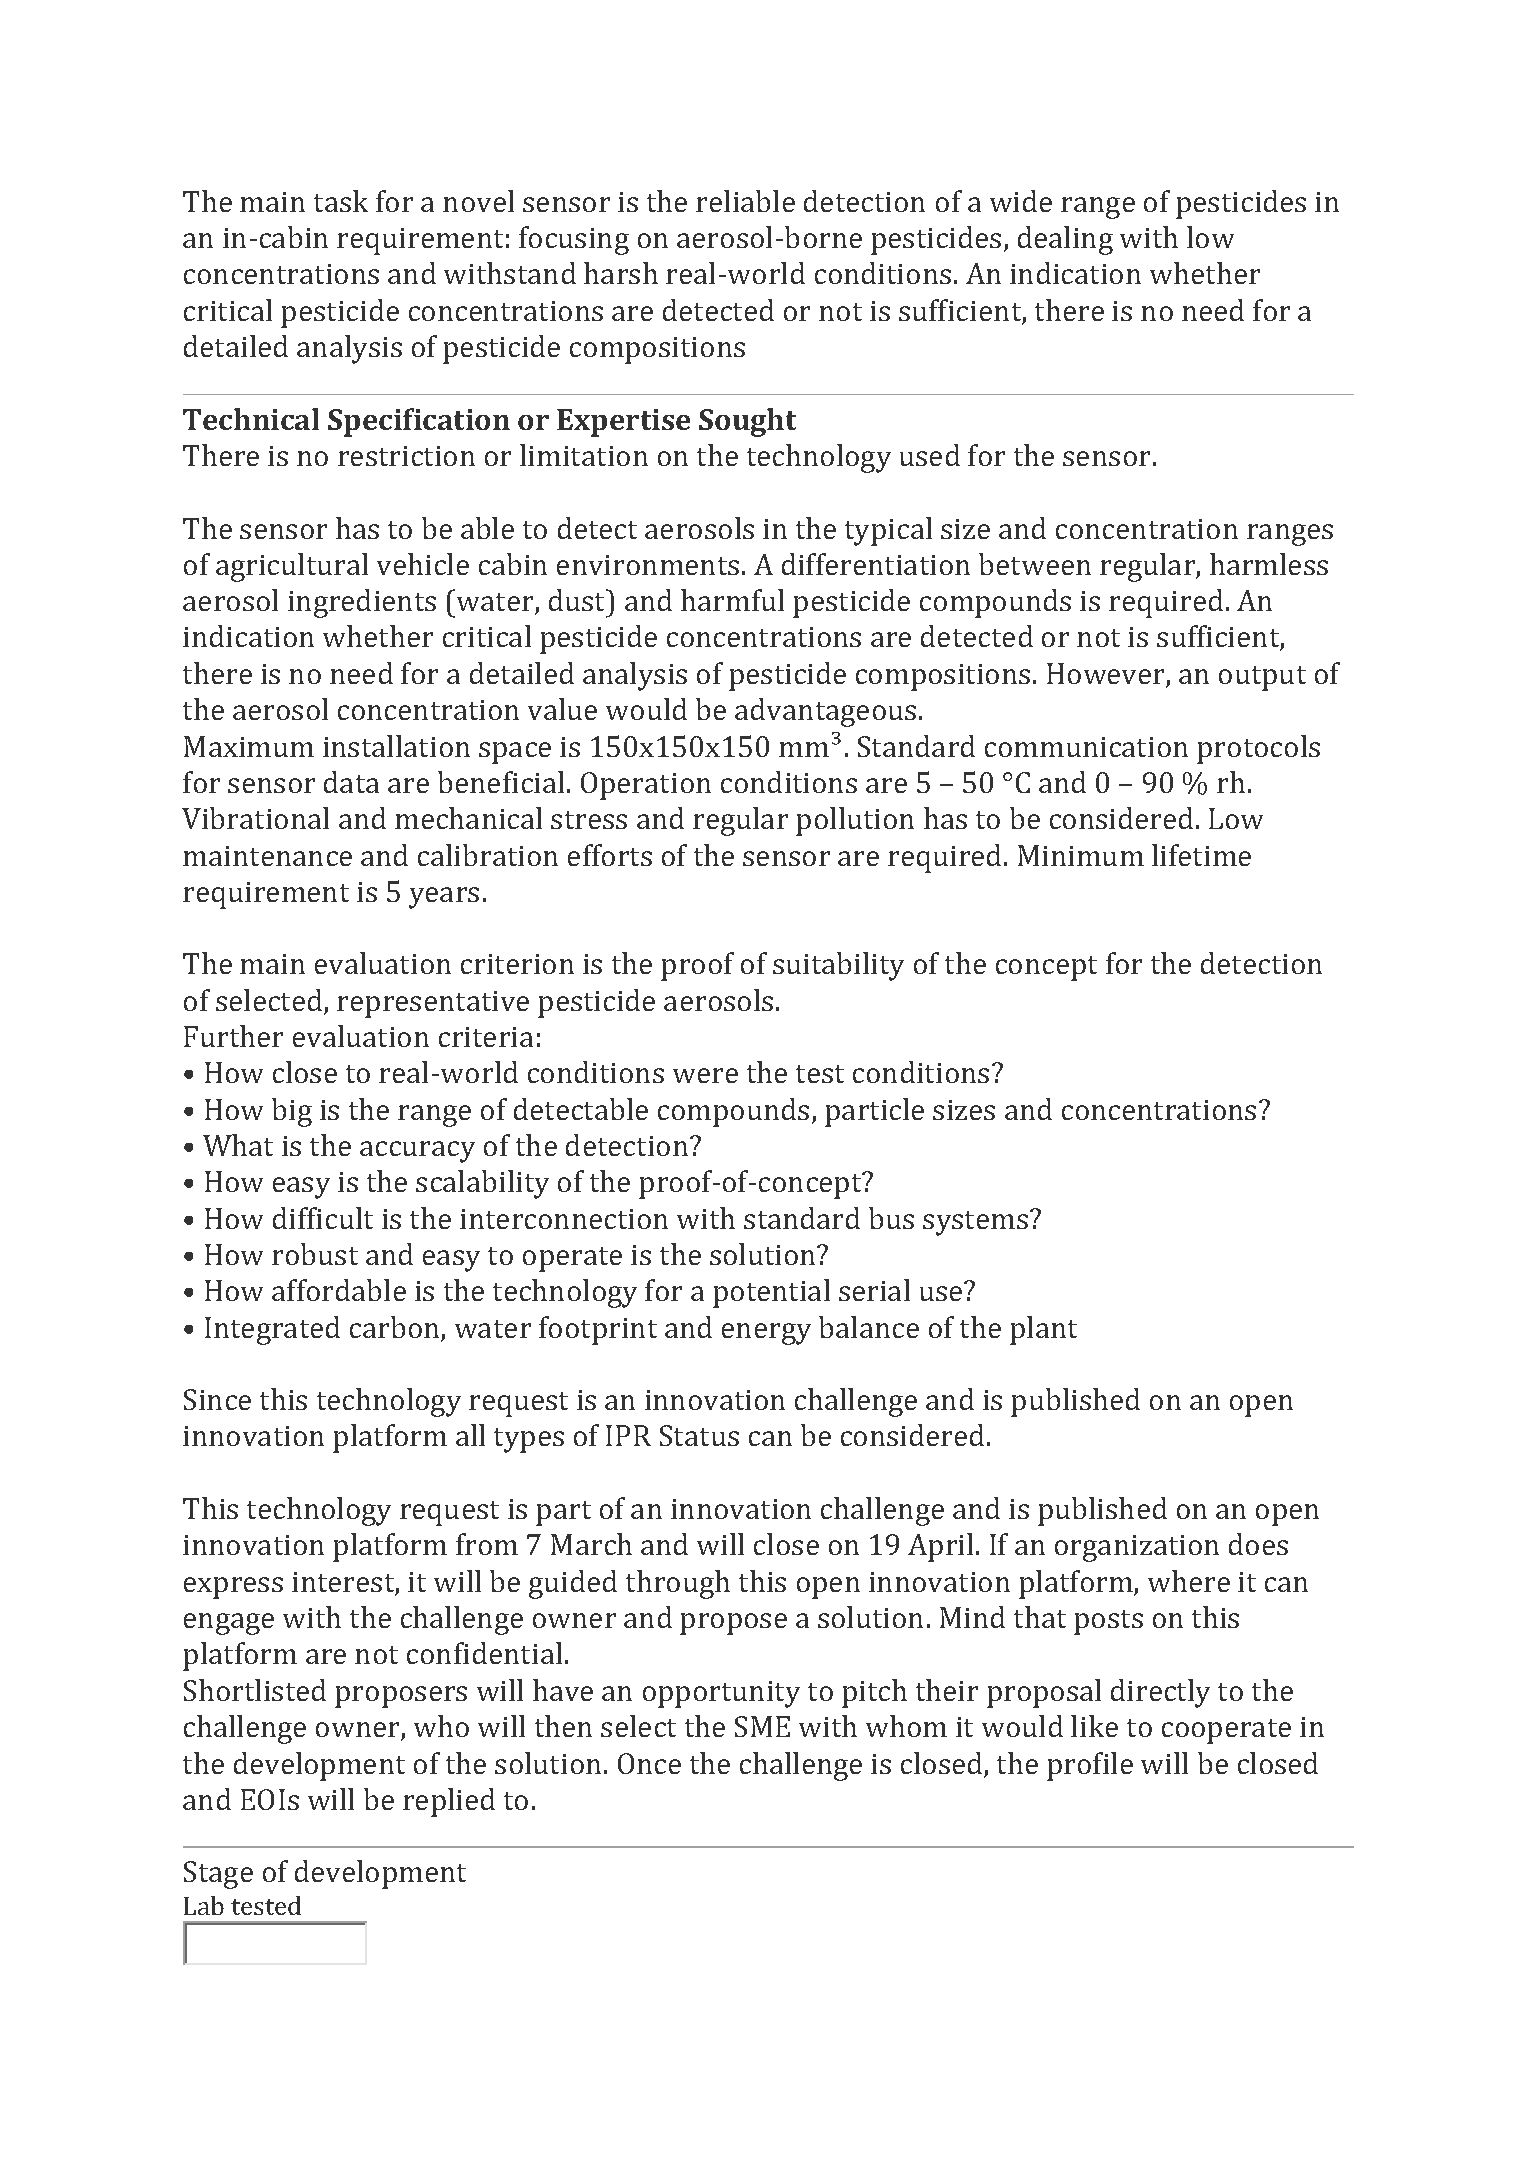 The image size is (1536, 2173). What do you see at coordinates (646, 786) in the screenshot?
I see `Operation` at bounding box center [646, 786].
